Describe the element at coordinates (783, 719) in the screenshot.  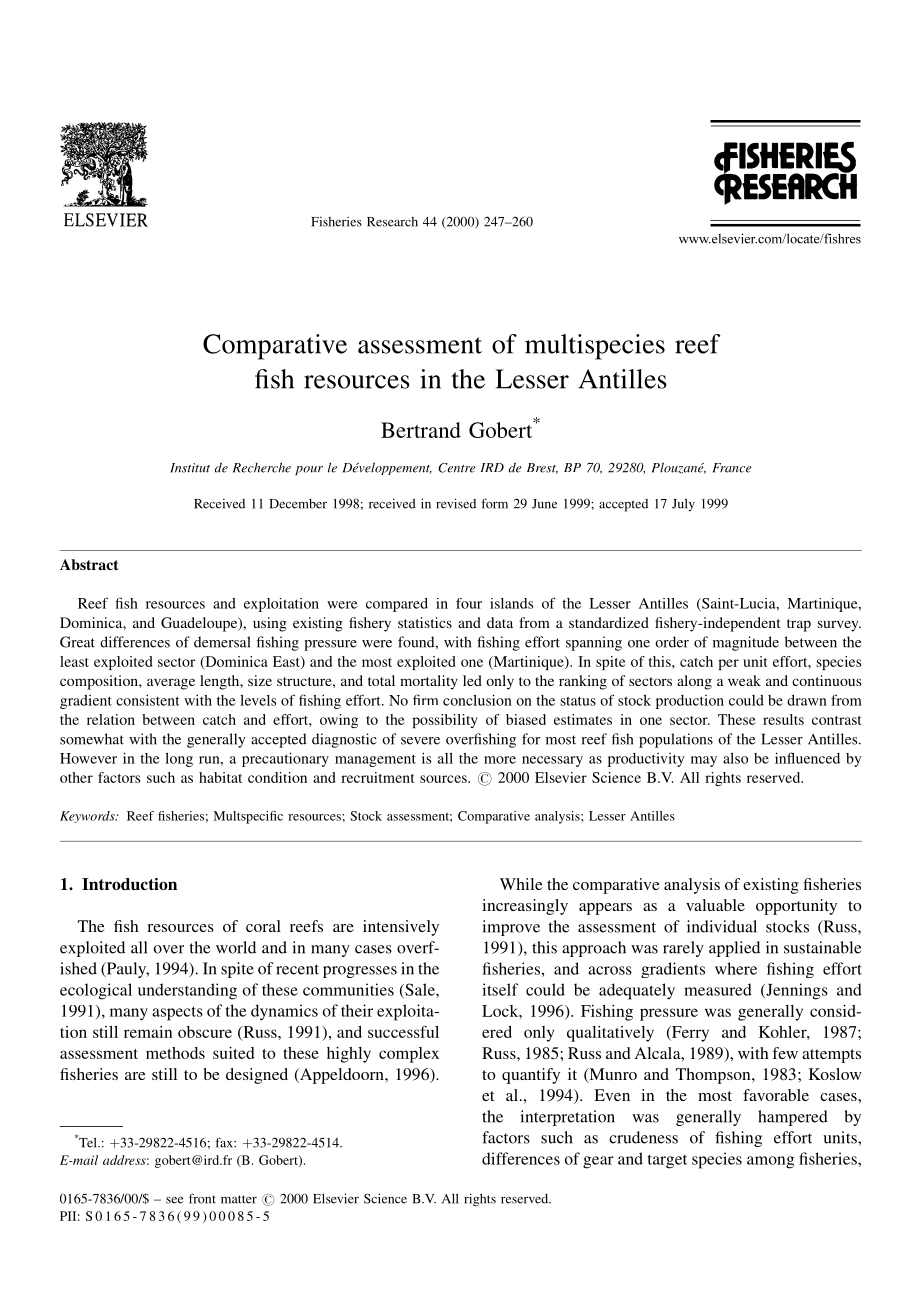
I see `results` at that location.
